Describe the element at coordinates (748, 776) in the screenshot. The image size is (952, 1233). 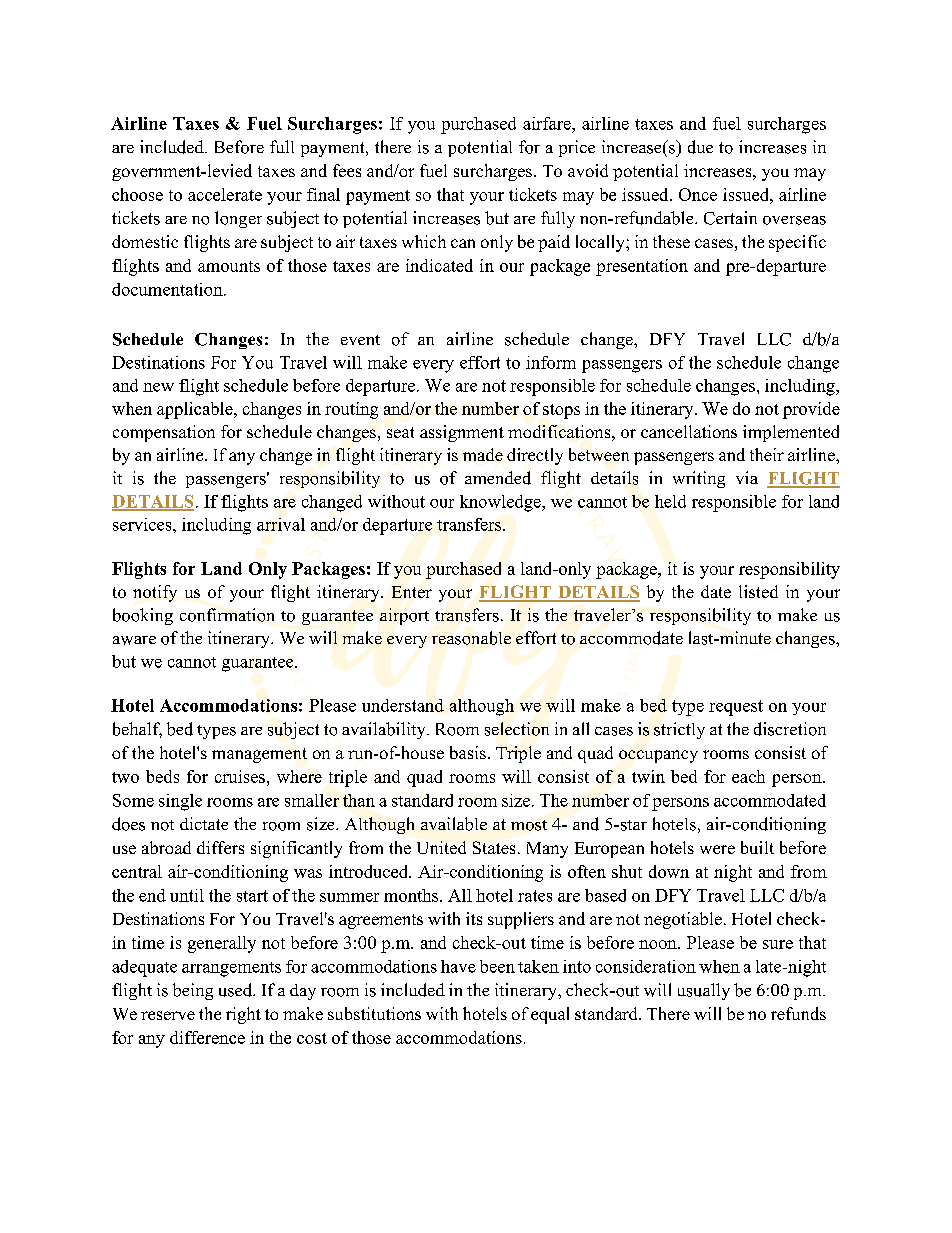
I see `each` at that location.
